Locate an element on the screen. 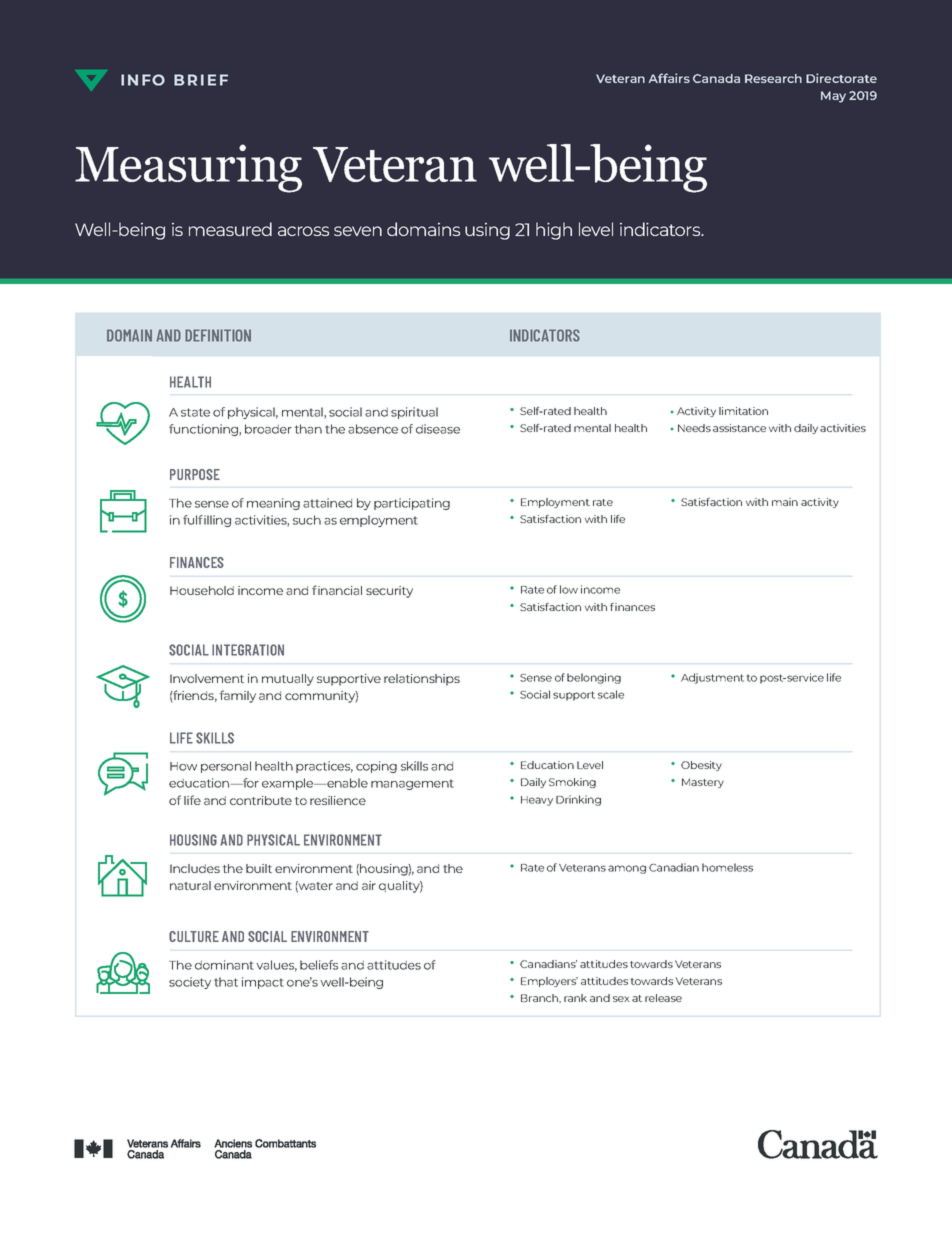  meaning is located at coordinates (273, 504).
